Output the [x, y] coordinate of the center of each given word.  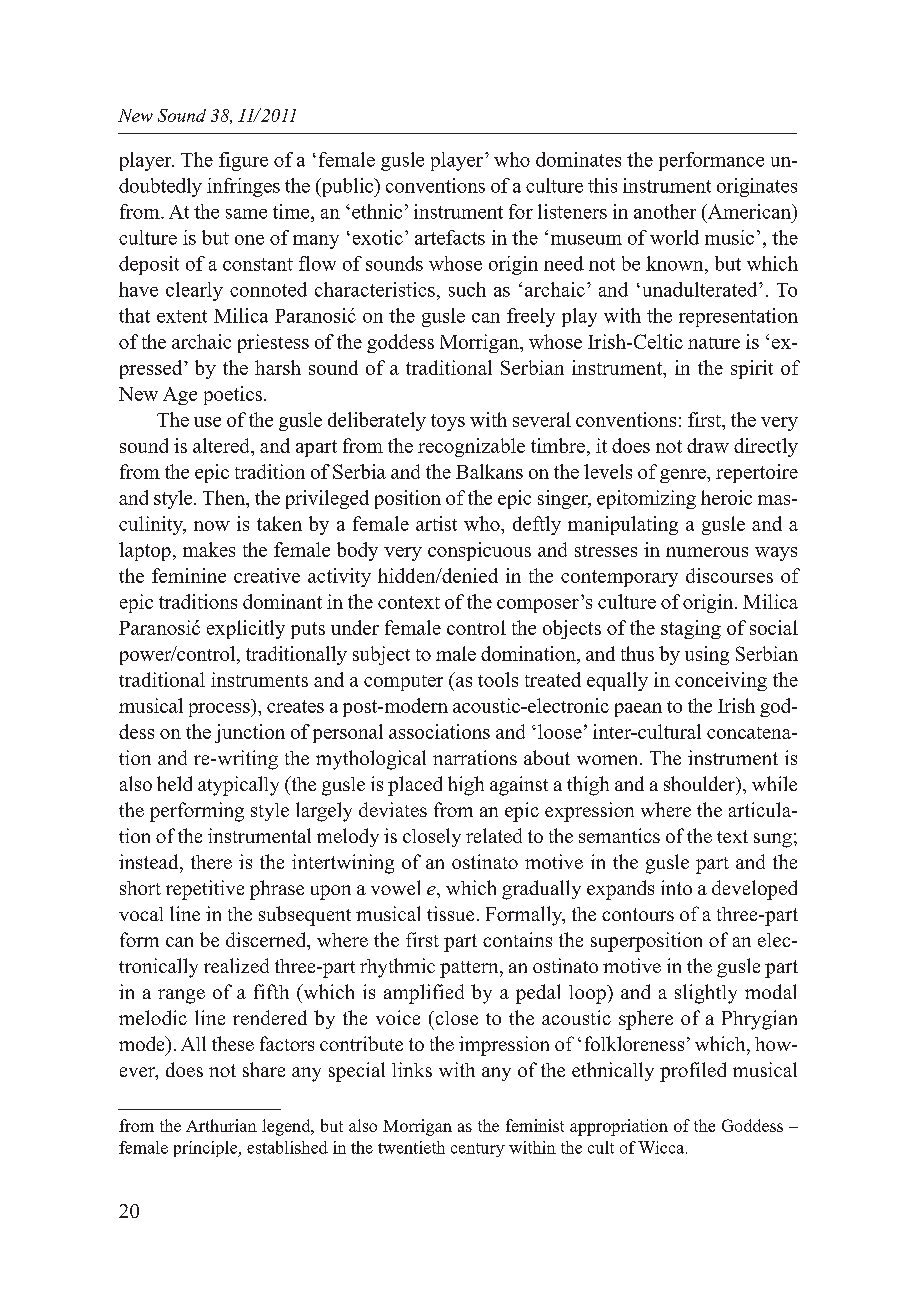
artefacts [450, 237]
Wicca [662, 1147]
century [478, 1150]
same [246, 214]
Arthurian [221, 1125]
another [665, 211]
